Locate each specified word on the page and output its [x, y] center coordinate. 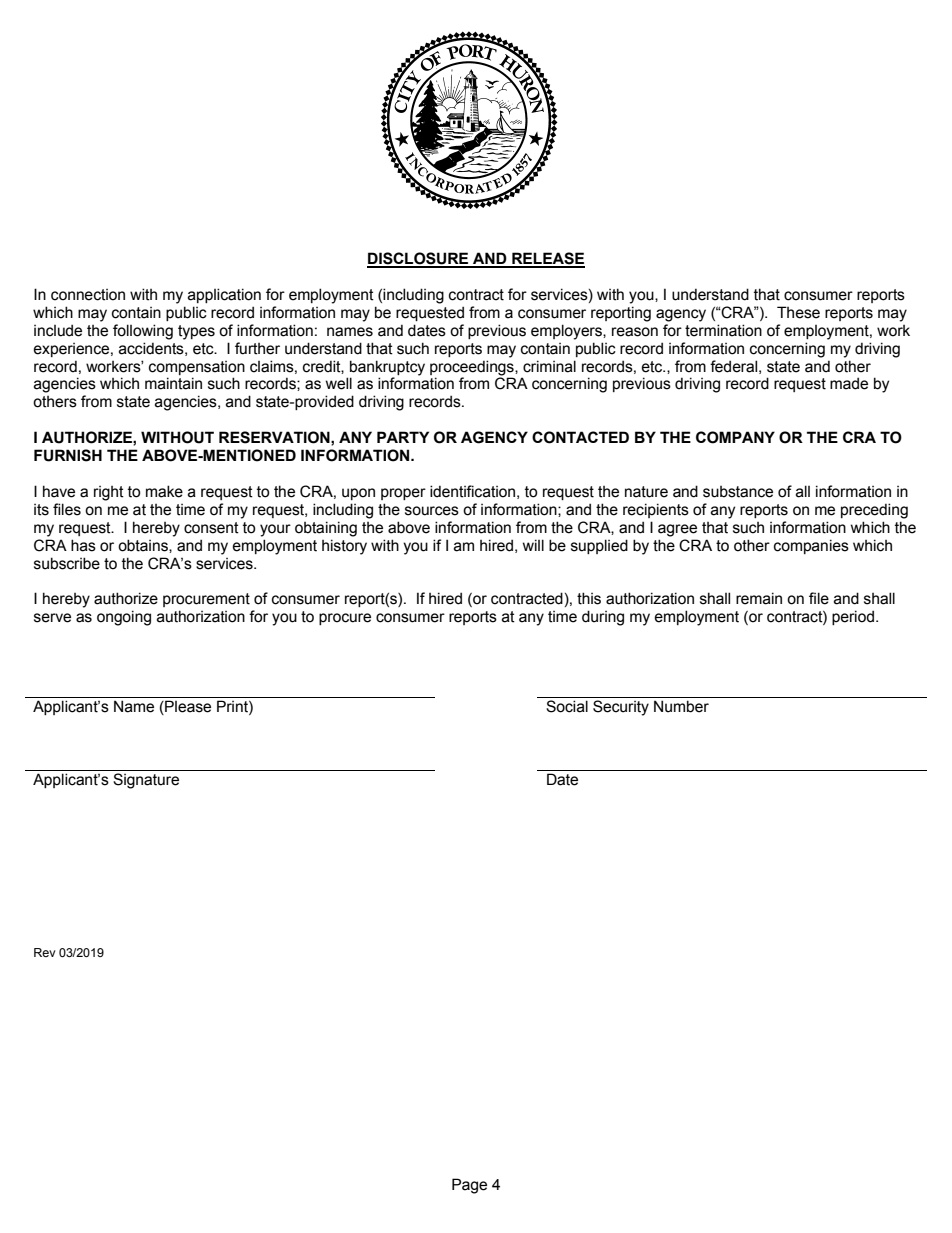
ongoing [124, 618]
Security [621, 708]
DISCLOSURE [419, 259]
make [164, 491]
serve [52, 618]
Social [567, 706]
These [798, 312]
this [589, 598]
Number [681, 706]
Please [187, 707]
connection [88, 295]
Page [469, 1186]
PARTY [403, 437]
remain [759, 598]
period [853, 617]
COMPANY [735, 437]
